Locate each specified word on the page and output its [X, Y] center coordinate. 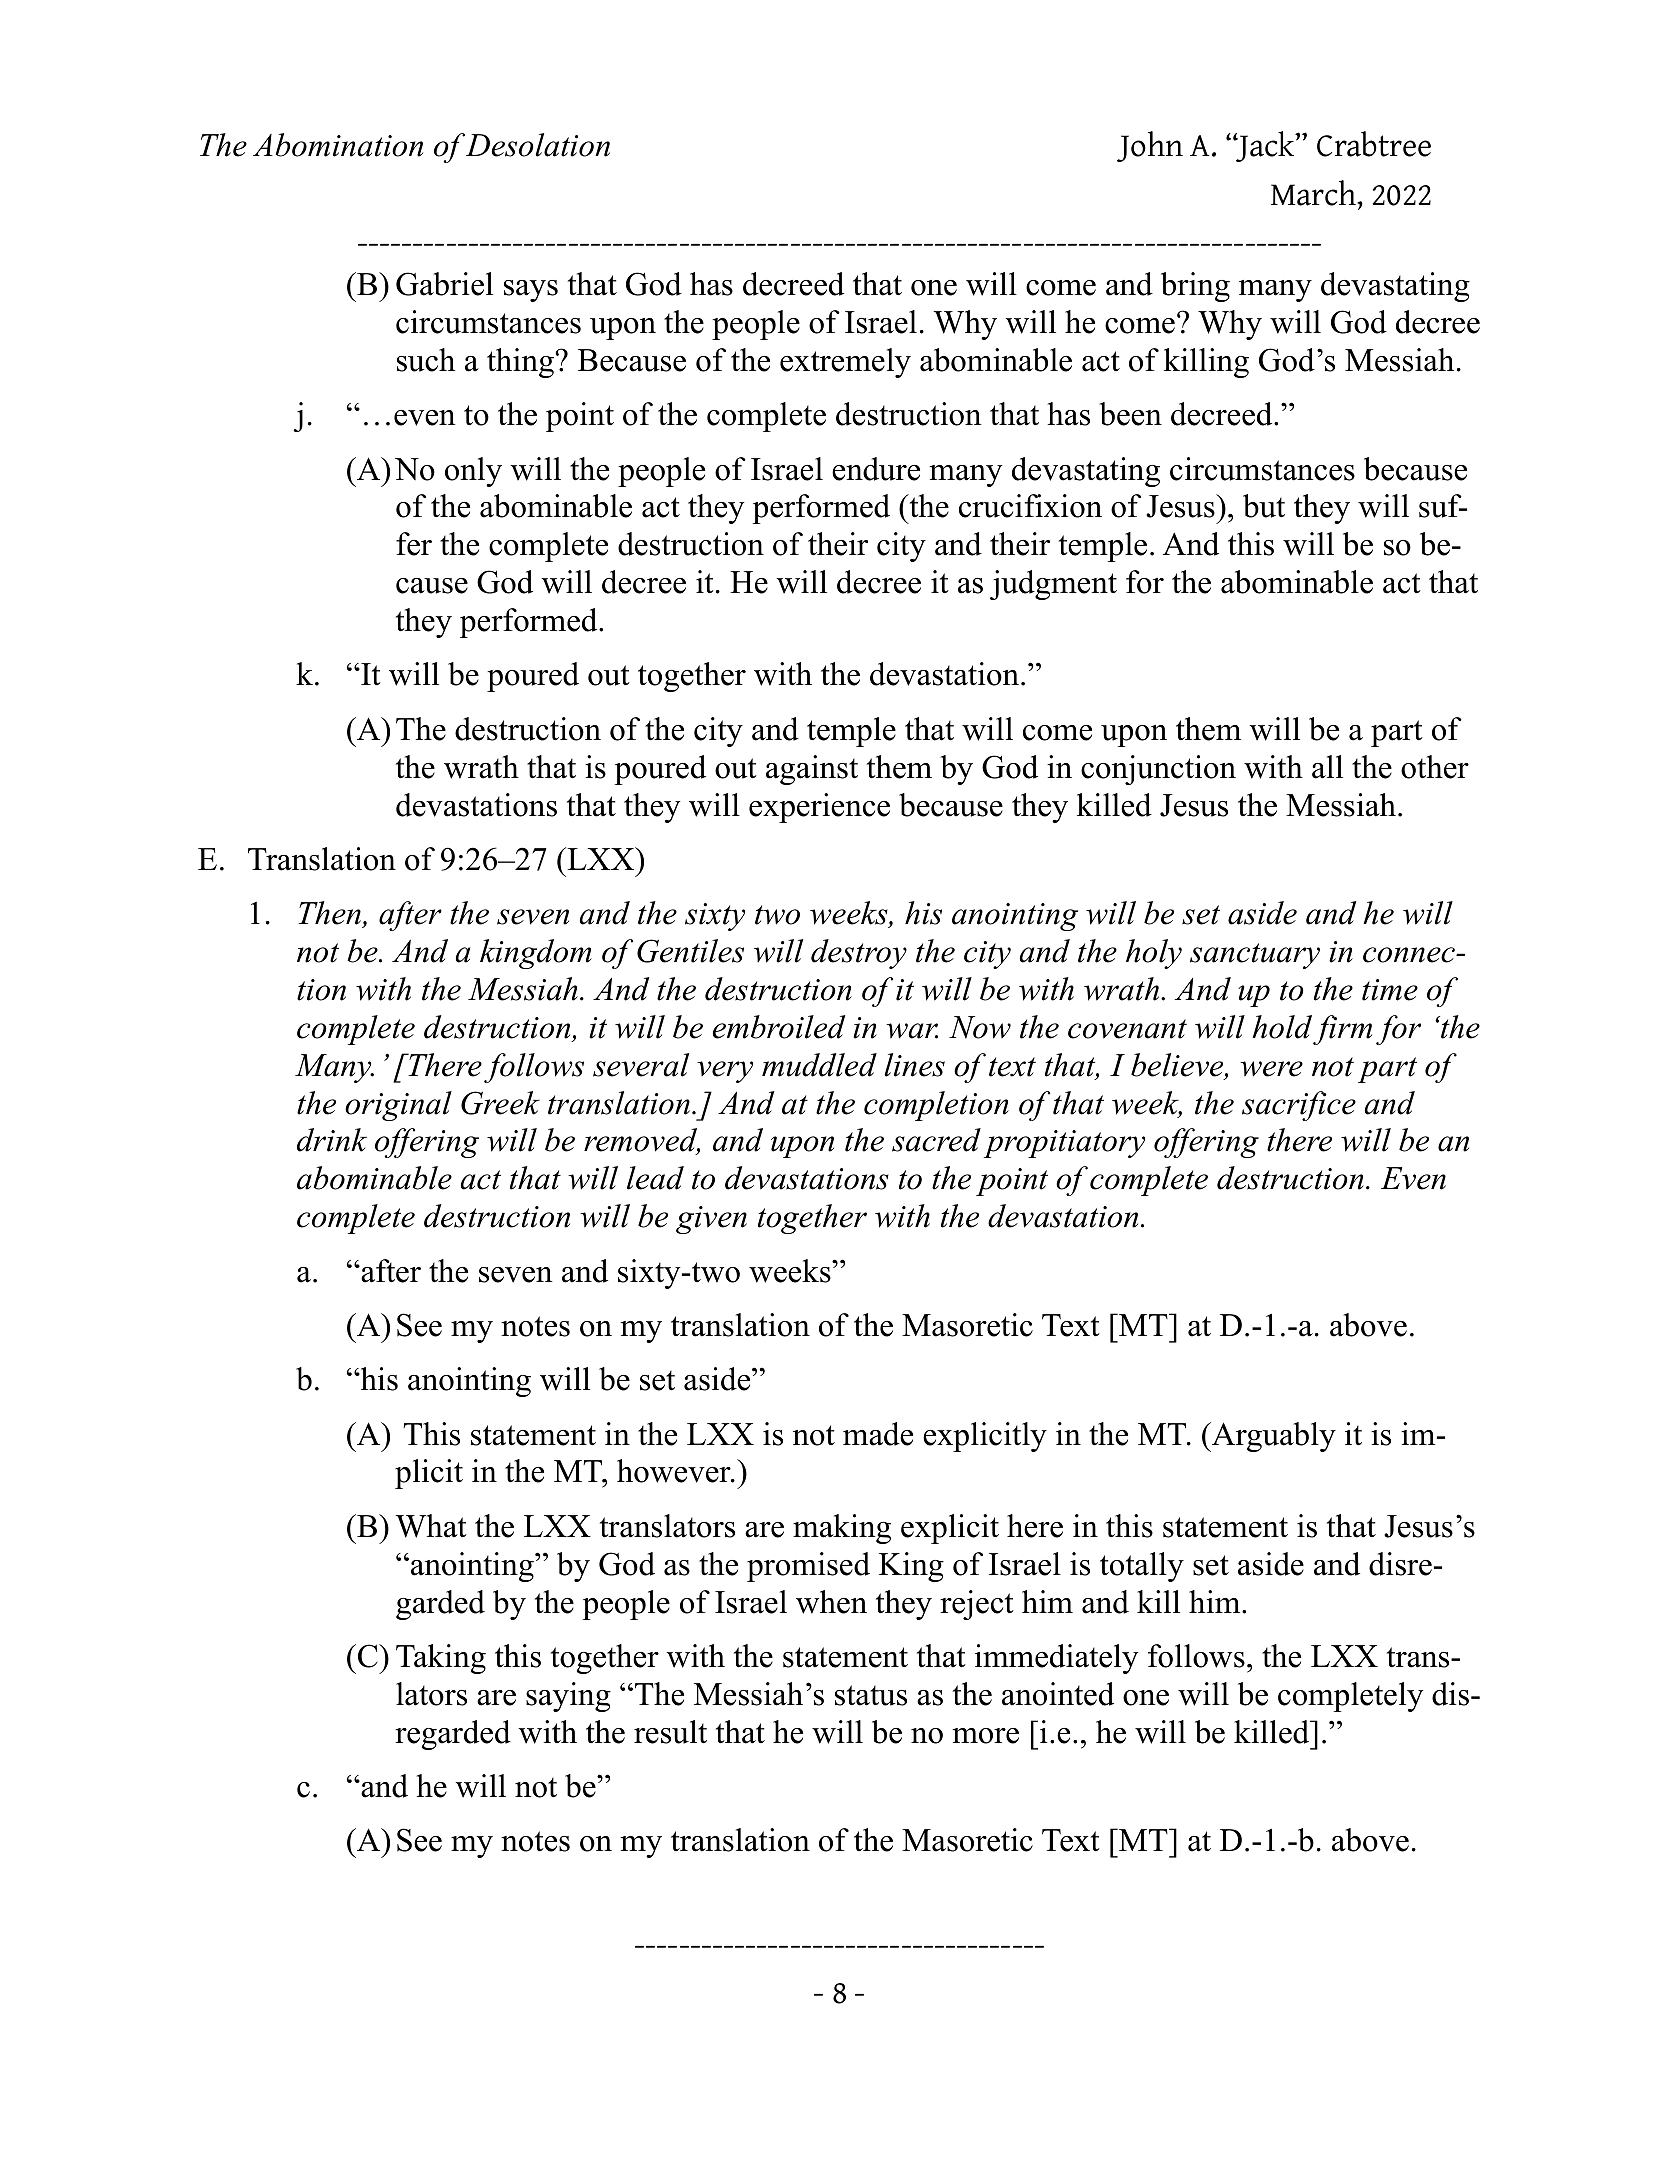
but [1264, 506]
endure [876, 469]
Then [330, 914]
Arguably [1273, 1437]
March [1314, 193]
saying [568, 1697]
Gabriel [444, 284]
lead [655, 1178]
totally [1142, 1567]
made [878, 1434]
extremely [845, 363]
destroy [859, 954]
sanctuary [1255, 956]
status [871, 1695]
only [473, 472]
